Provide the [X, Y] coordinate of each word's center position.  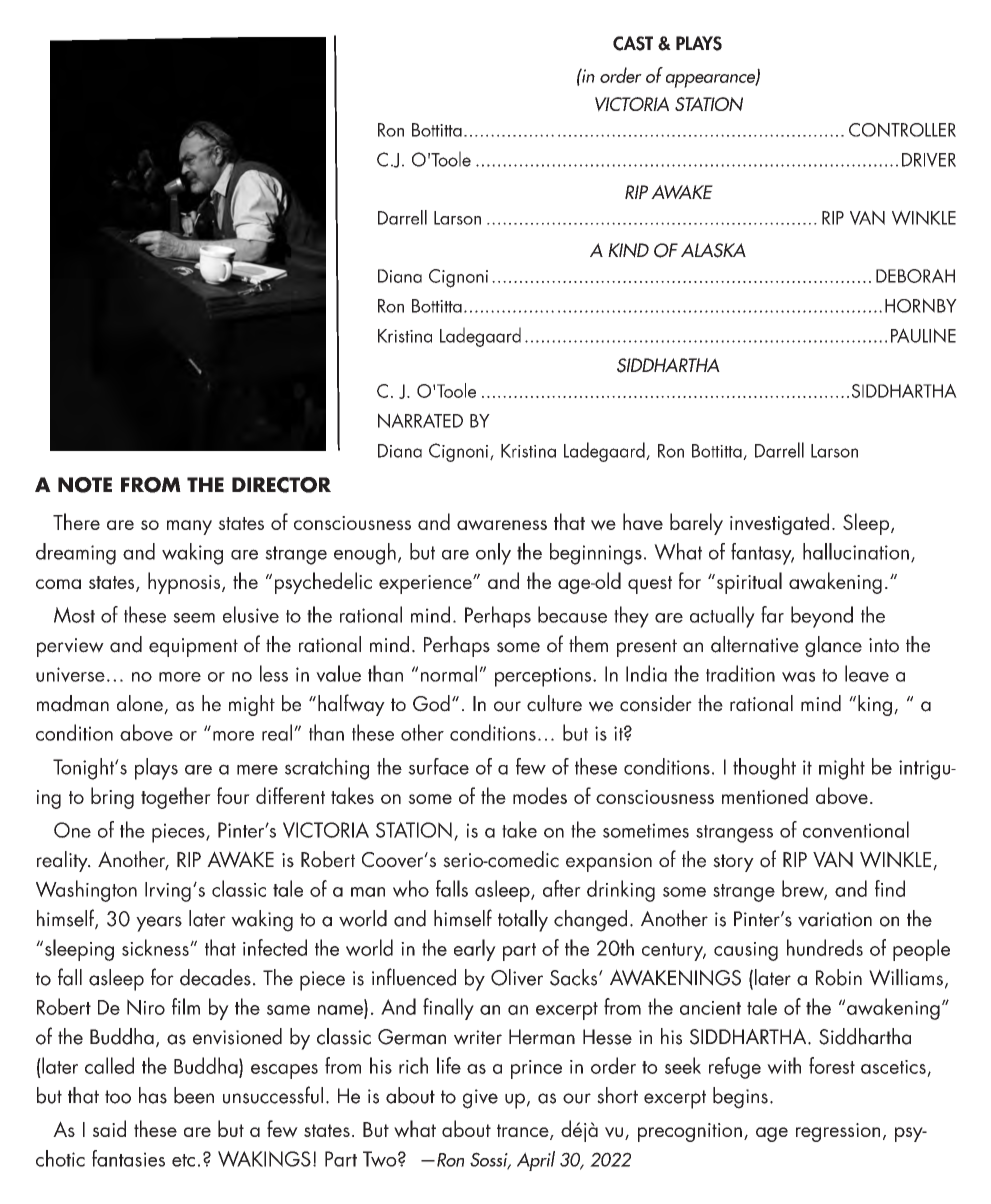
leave [867, 673]
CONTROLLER [902, 130]
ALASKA [713, 250]
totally [523, 921]
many [189, 527]
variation [835, 919]
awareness [502, 525]
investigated [779, 524]
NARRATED [420, 420]
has [153, 1095]
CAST [633, 43]
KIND [628, 250]
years [159, 924]
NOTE [85, 485]
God [431, 703]
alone [141, 704]
